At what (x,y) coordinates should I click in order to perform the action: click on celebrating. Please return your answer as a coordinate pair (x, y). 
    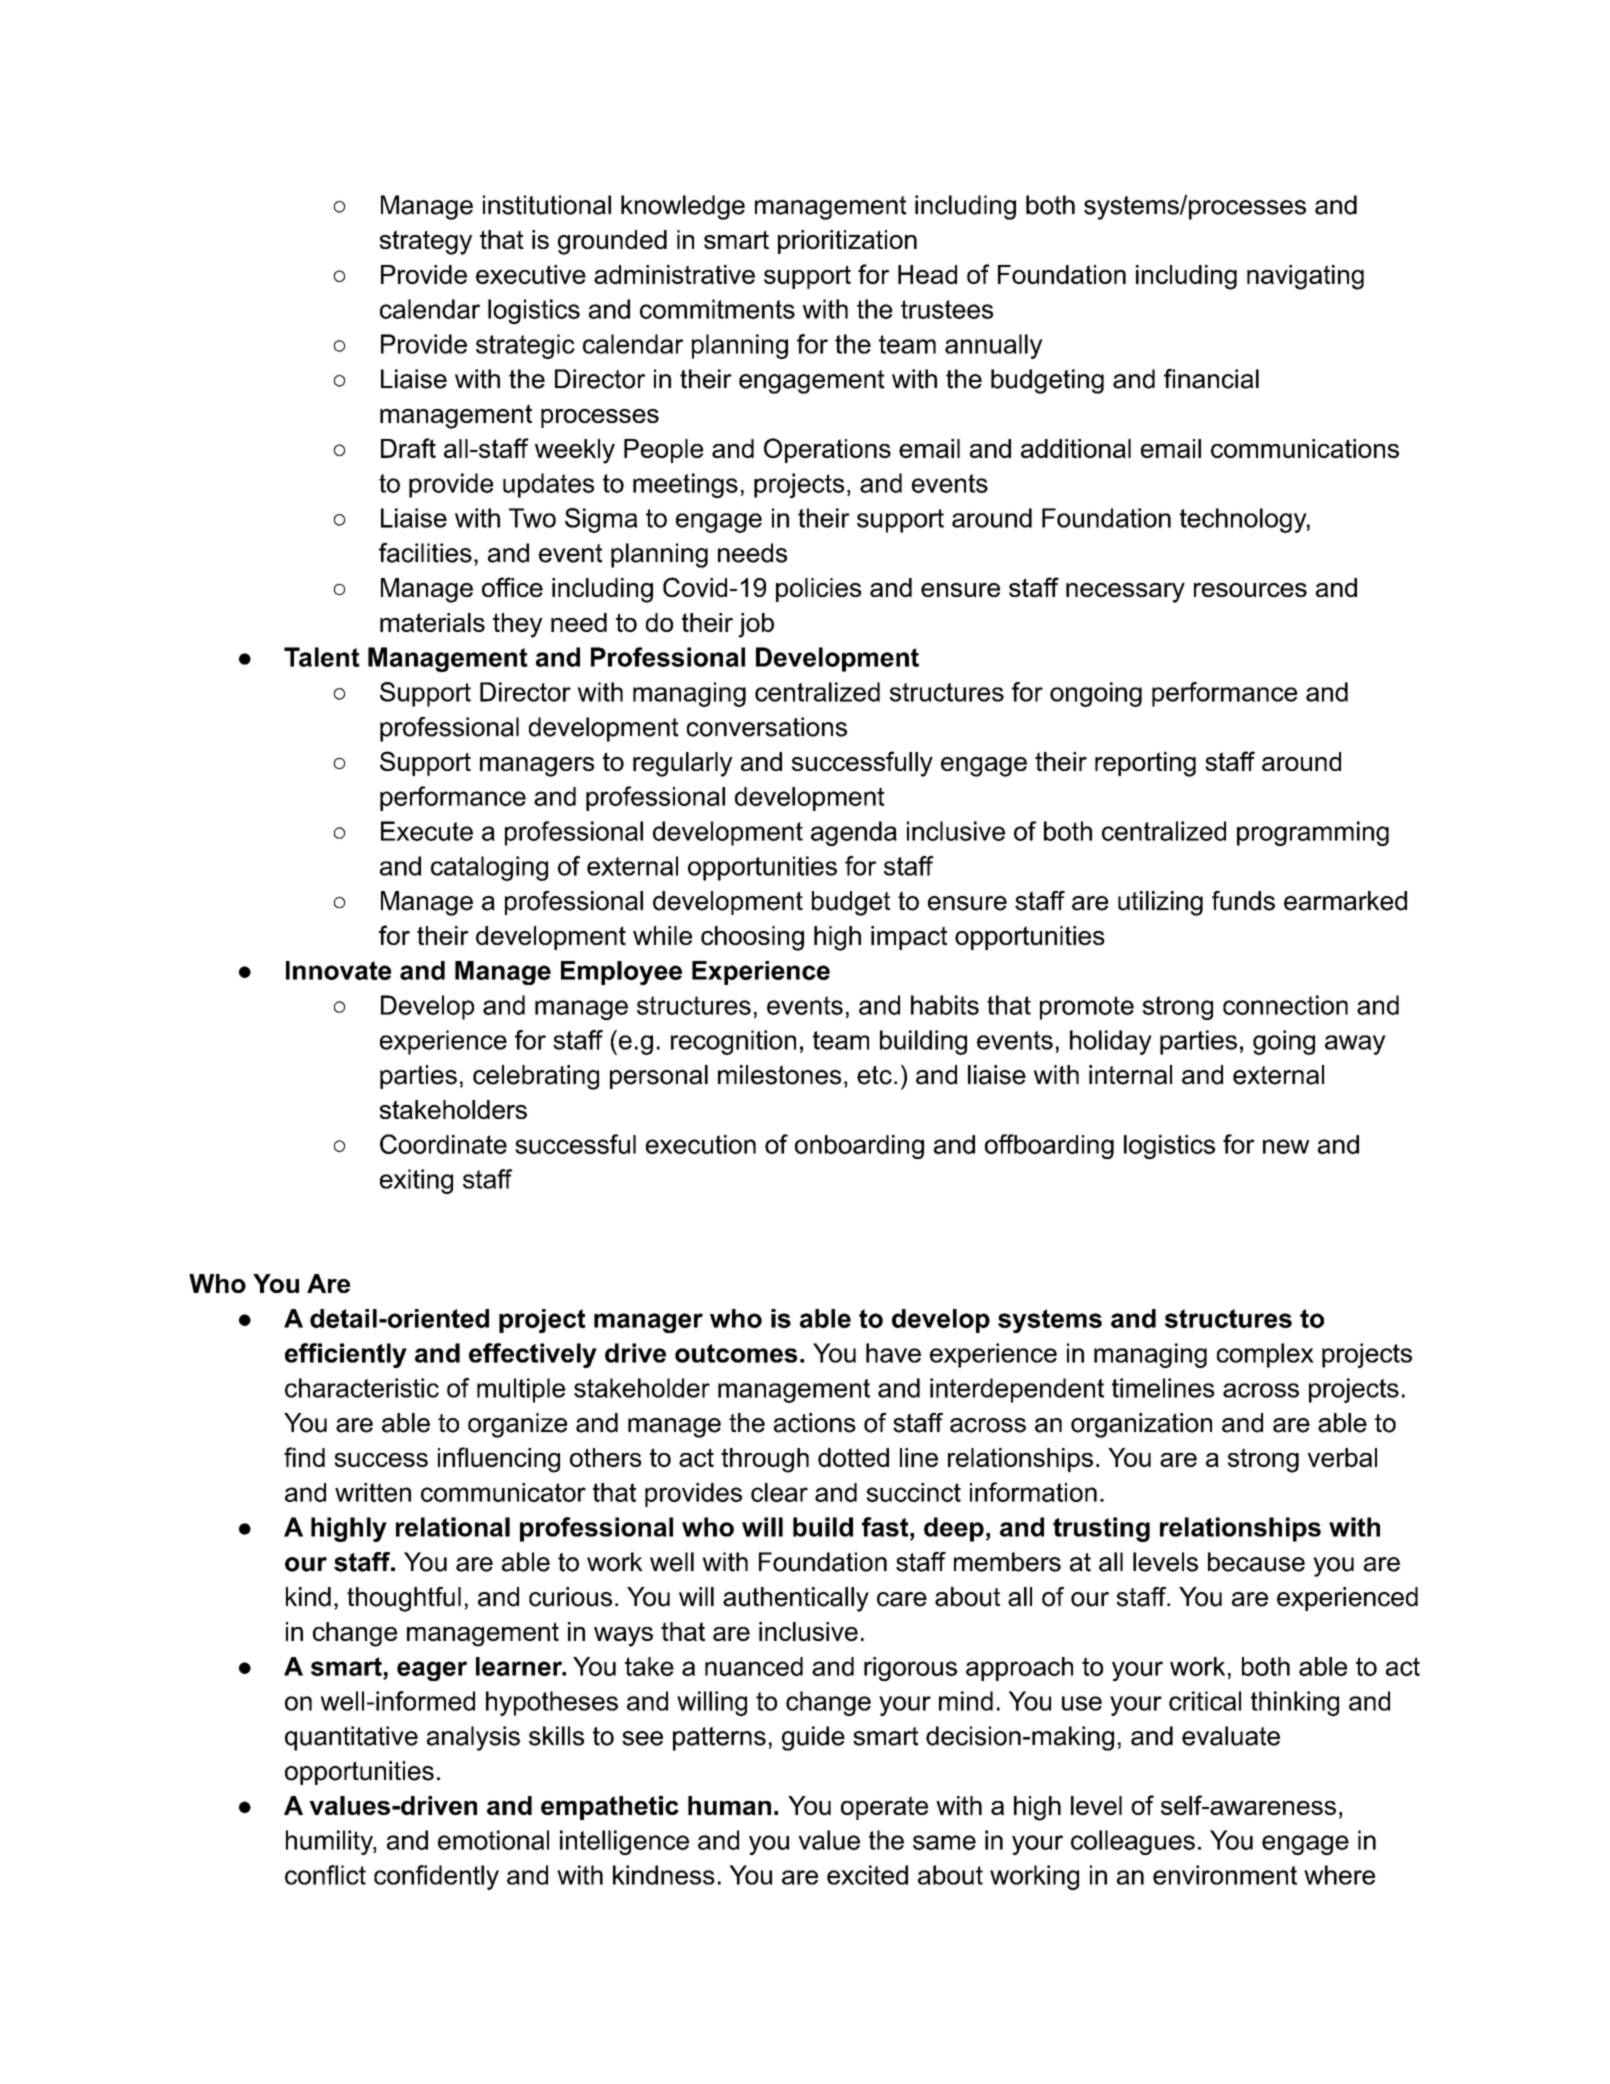
    Looking at the image, I should click on (536, 1077).
